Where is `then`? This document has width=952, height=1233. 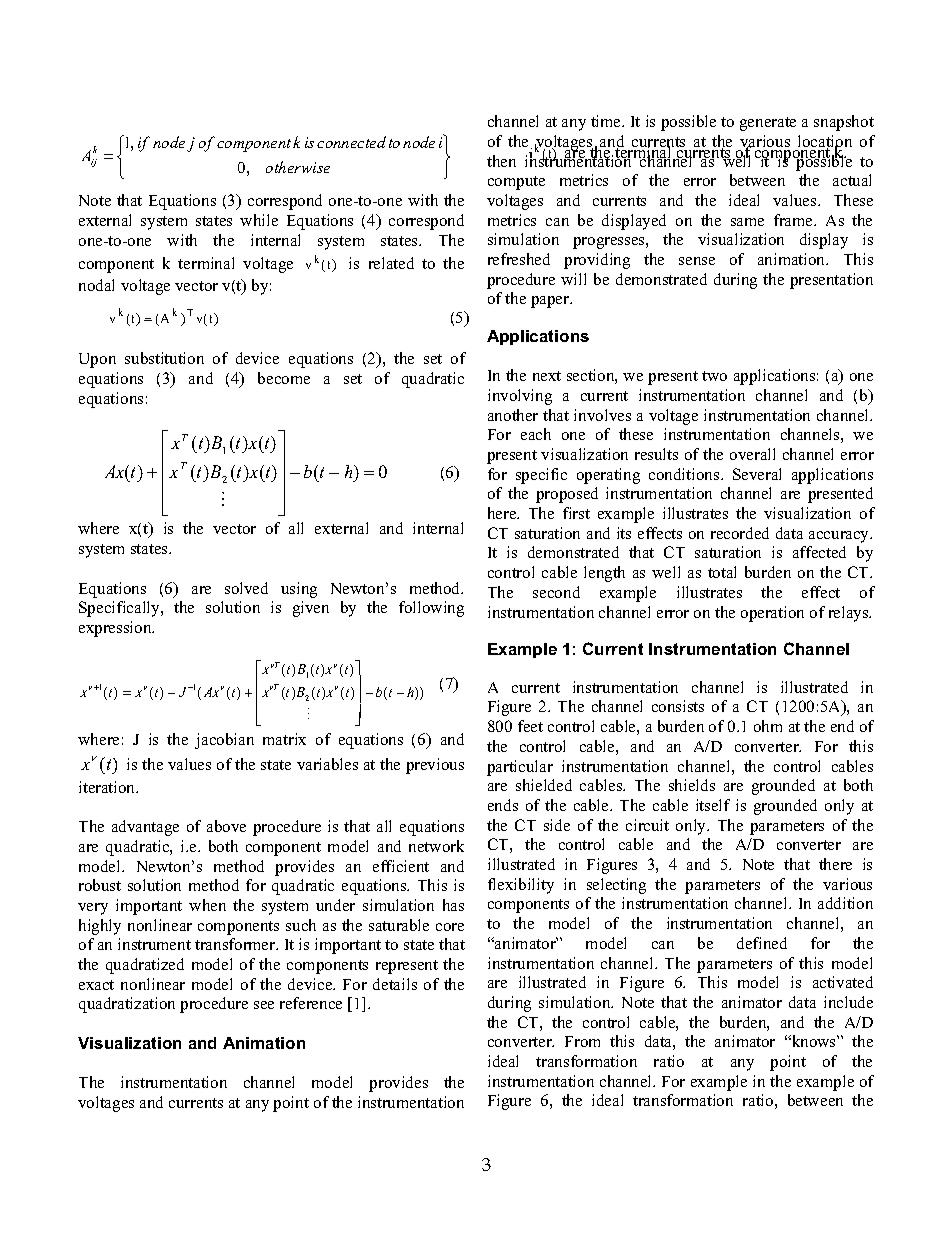 then is located at coordinates (501, 161).
